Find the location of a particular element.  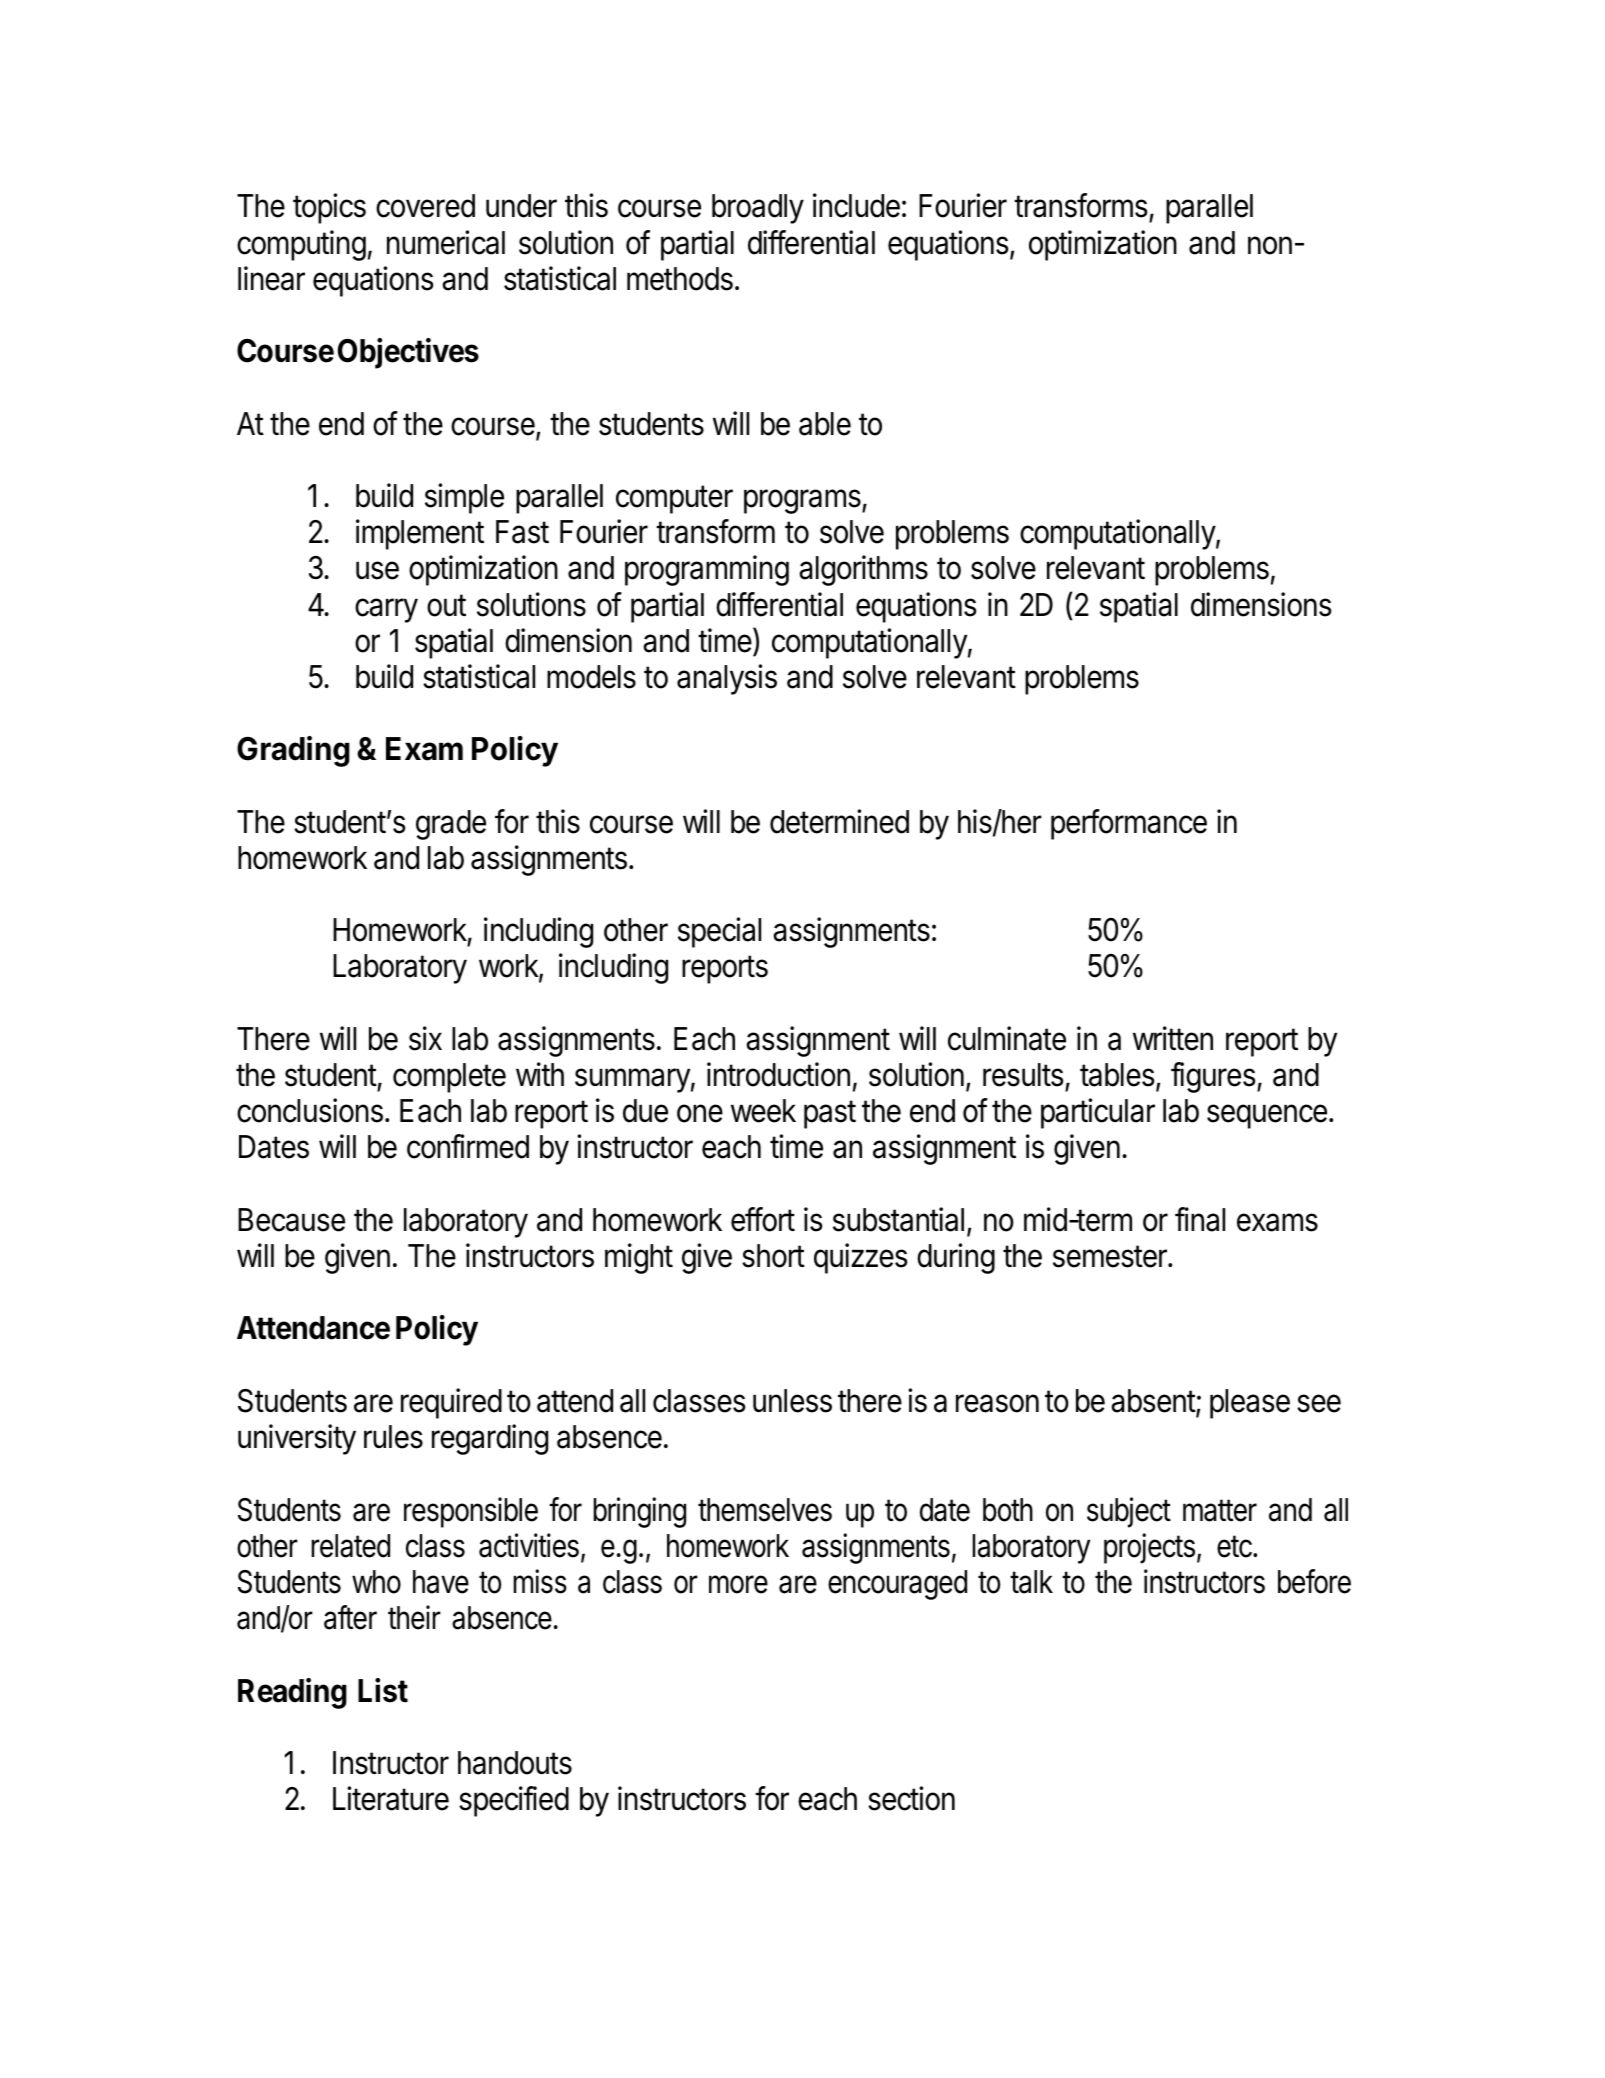

broadly is located at coordinates (758, 209).
